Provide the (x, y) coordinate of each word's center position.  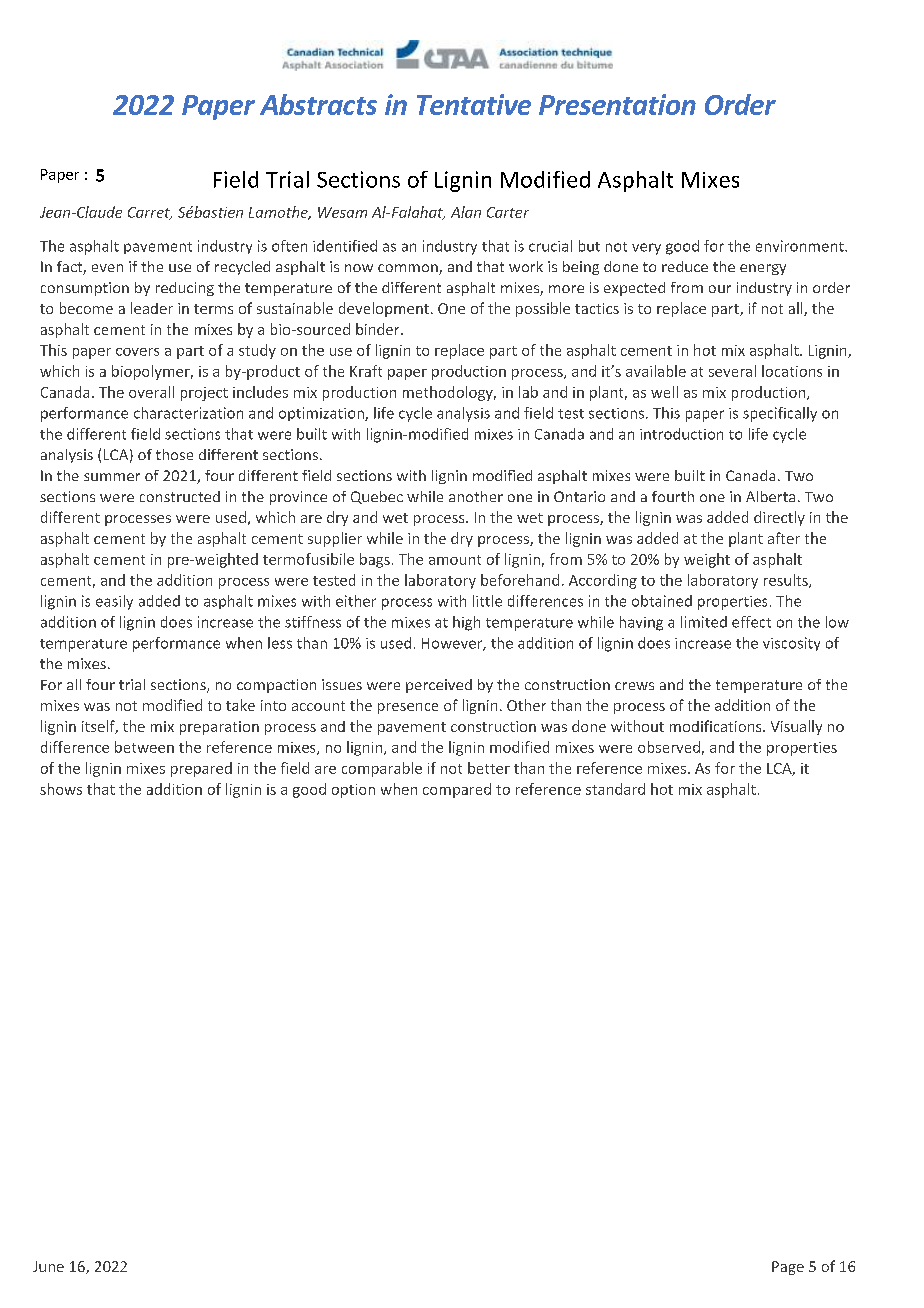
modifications (717, 726)
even (107, 268)
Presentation (617, 104)
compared (457, 790)
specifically (780, 414)
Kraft (366, 371)
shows (61, 789)
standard (615, 789)
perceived (439, 686)
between (144, 747)
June (48, 1266)
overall (151, 392)
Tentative (474, 104)
